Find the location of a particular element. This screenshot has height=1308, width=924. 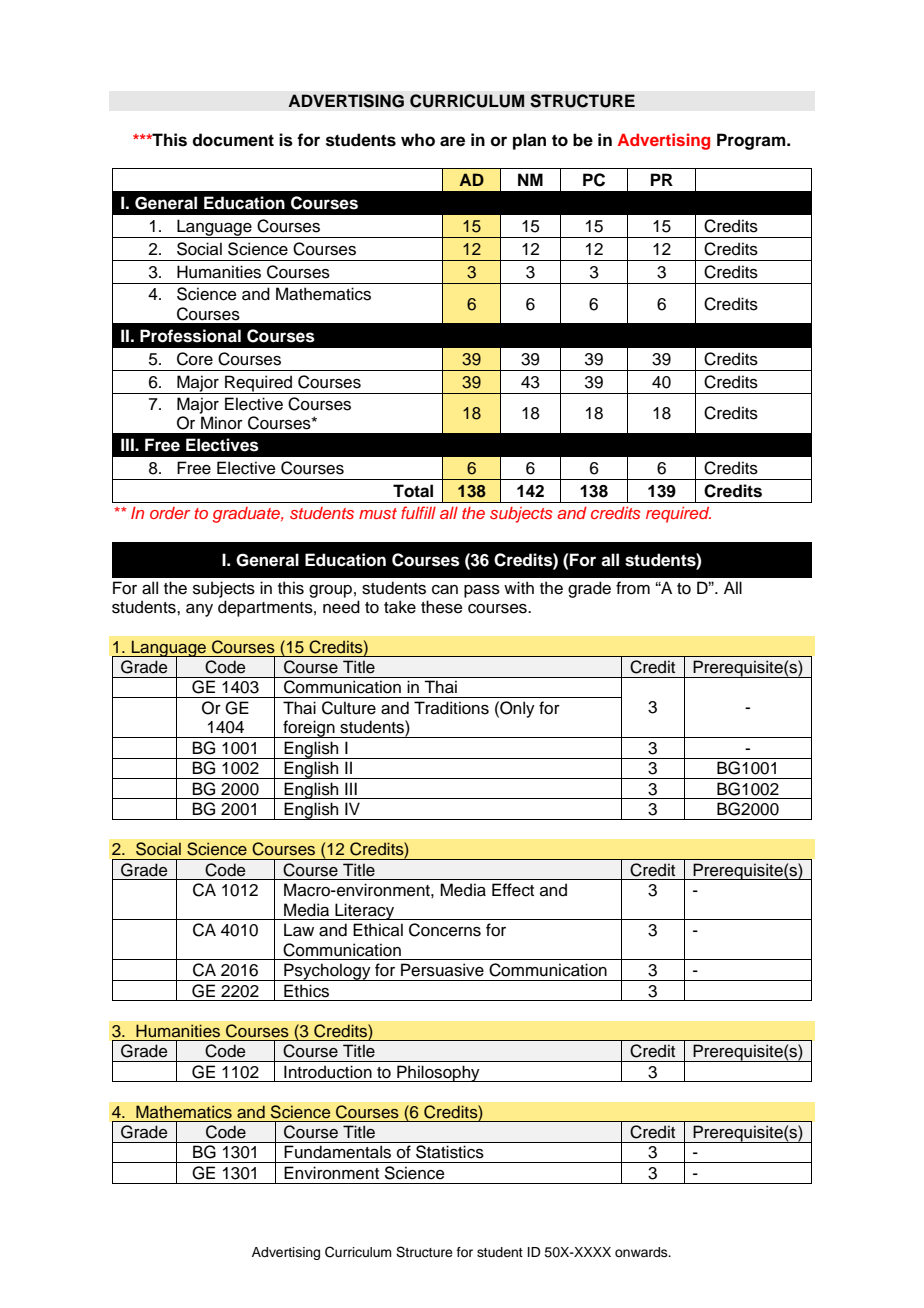

onwards is located at coordinates (642, 1252).
